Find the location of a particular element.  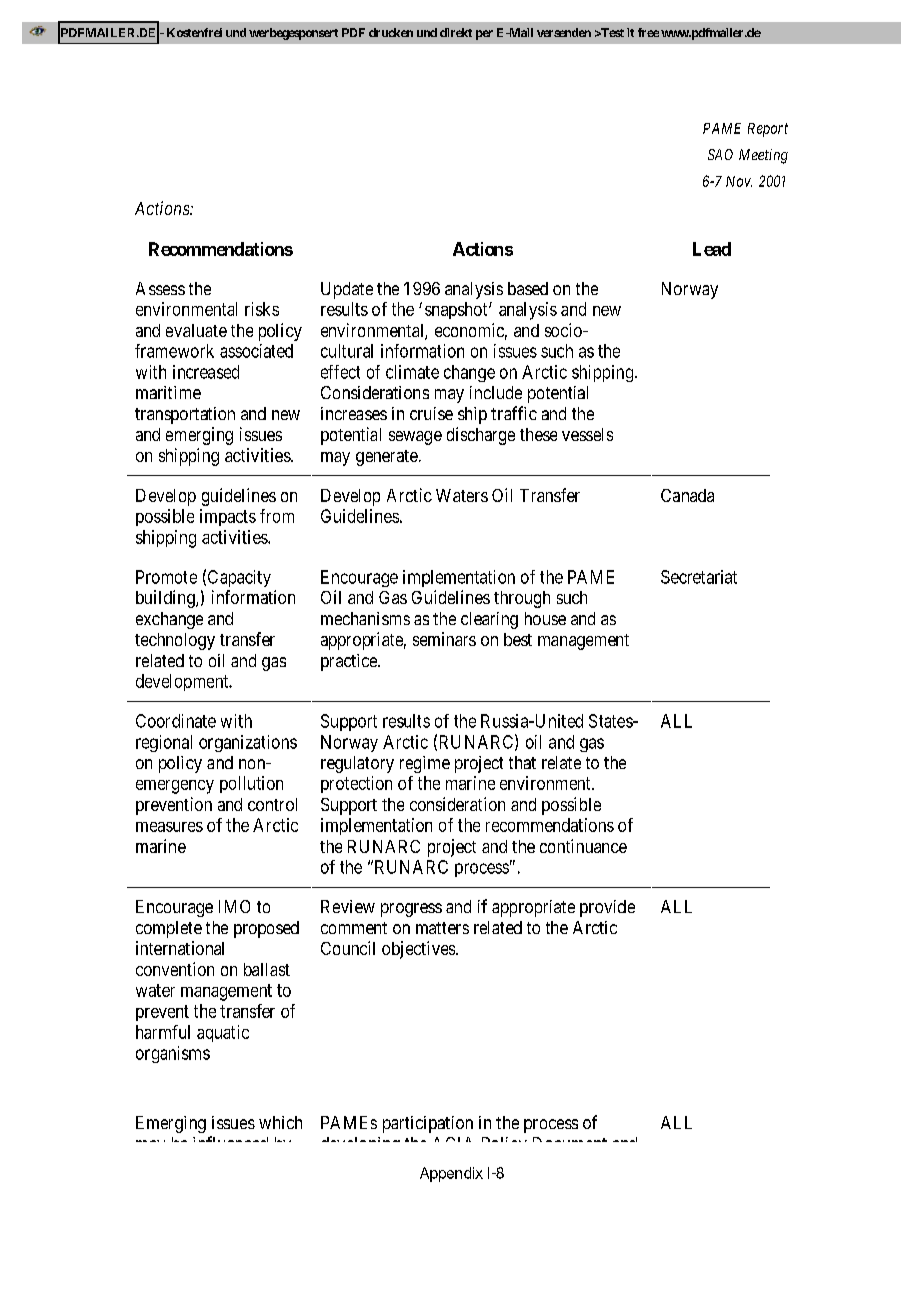

free is located at coordinates (648, 32).
